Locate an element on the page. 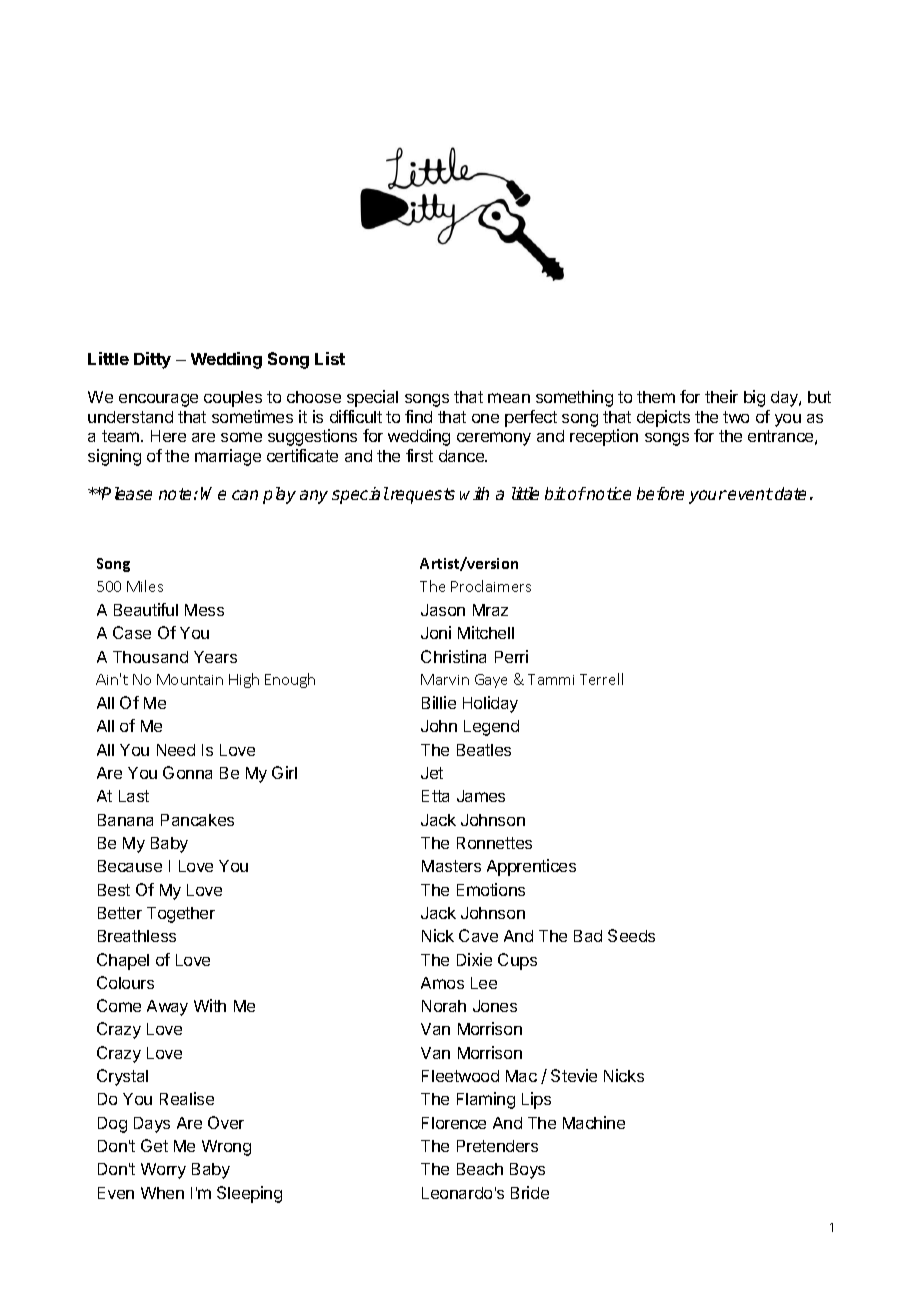 The width and height of the page is (924, 1308). Worry is located at coordinates (163, 1171).
